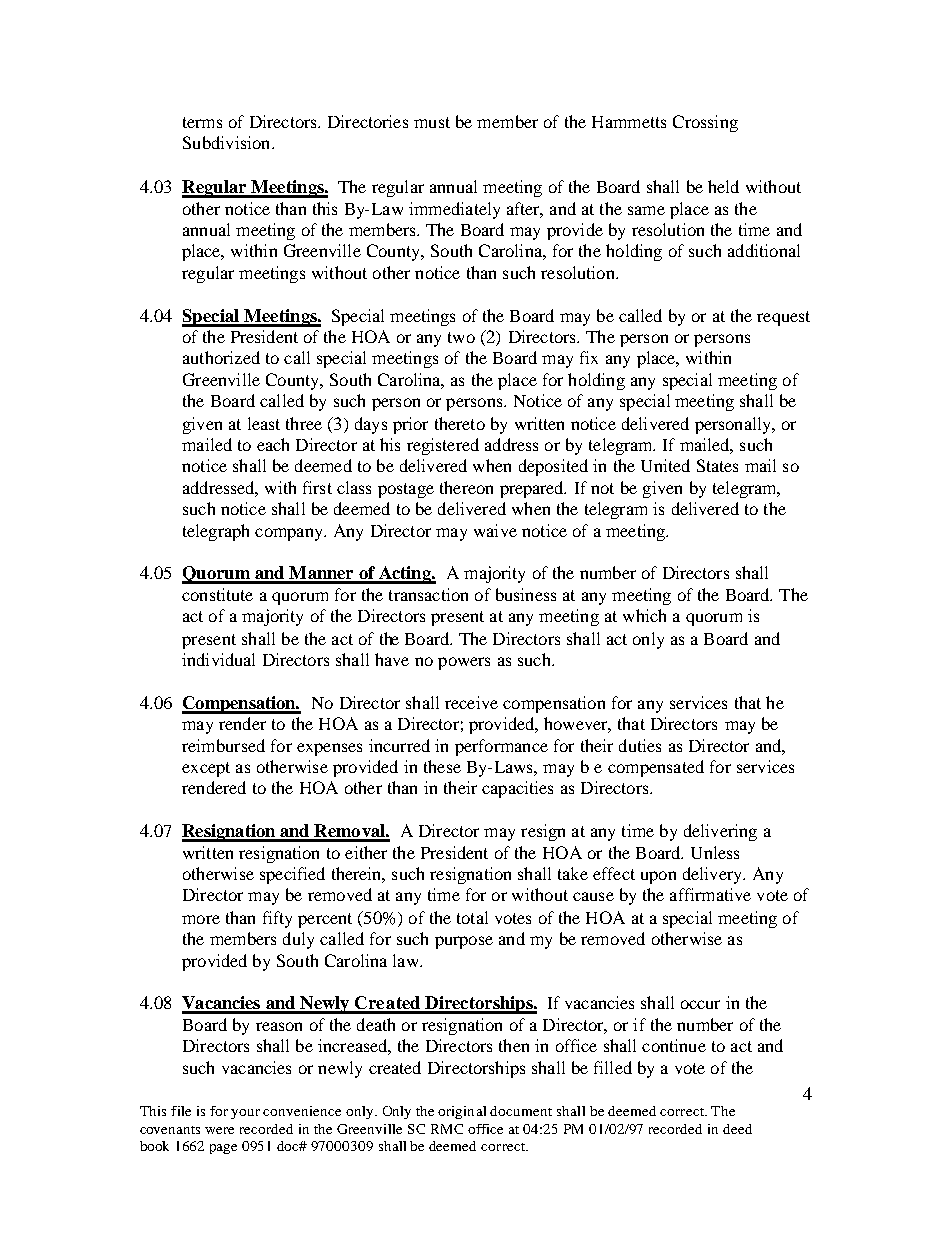  Describe the element at coordinates (472, 917) in the document. I see `total` at that location.
